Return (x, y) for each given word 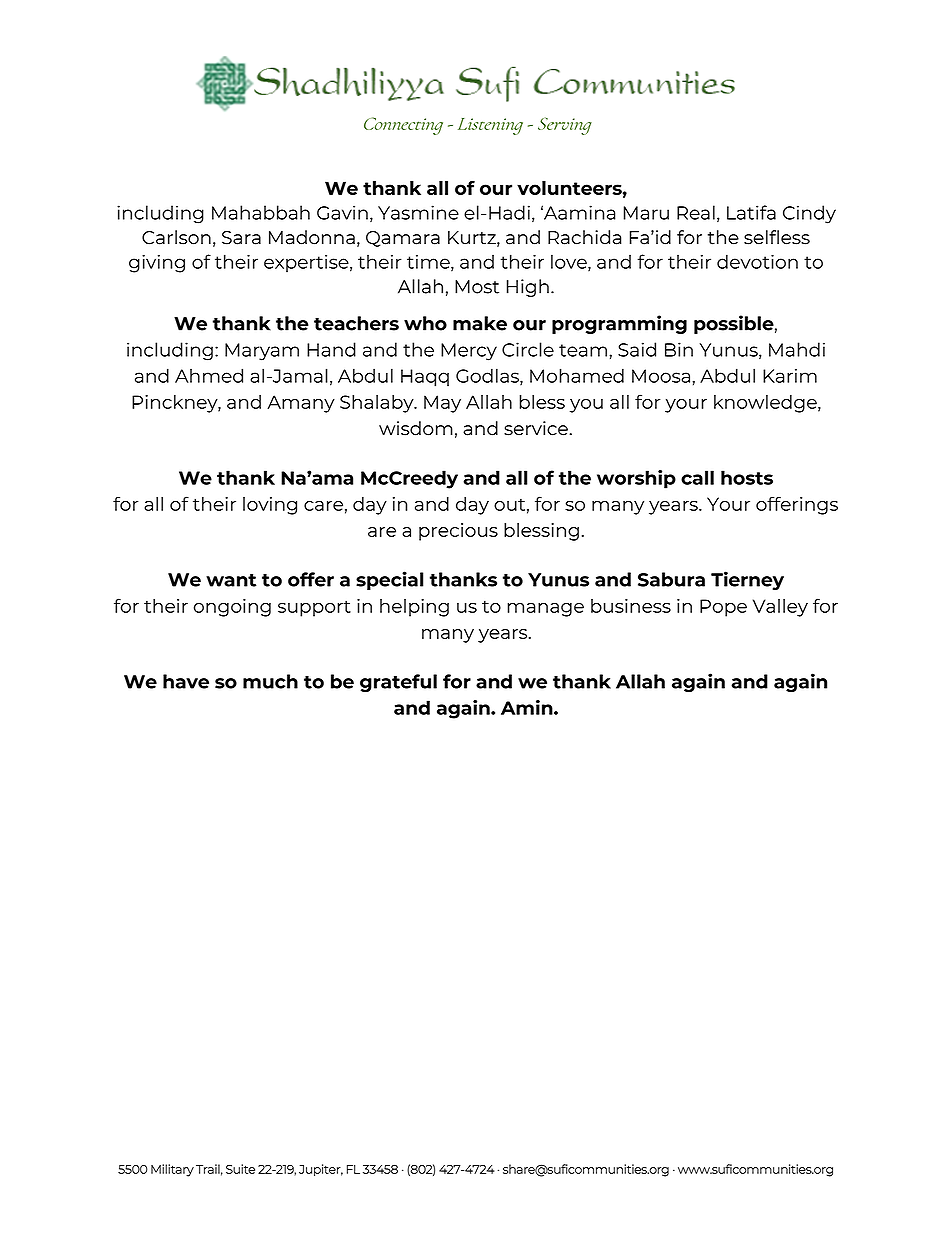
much (270, 681)
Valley (780, 608)
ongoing (232, 608)
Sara (241, 238)
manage (545, 609)
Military (172, 1170)
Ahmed (209, 375)
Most (477, 287)
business (631, 606)
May (442, 404)
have (186, 681)
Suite (240, 1169)
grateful (398, 683)
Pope (723, 608)
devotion (757, 261)
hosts (747, 477)
